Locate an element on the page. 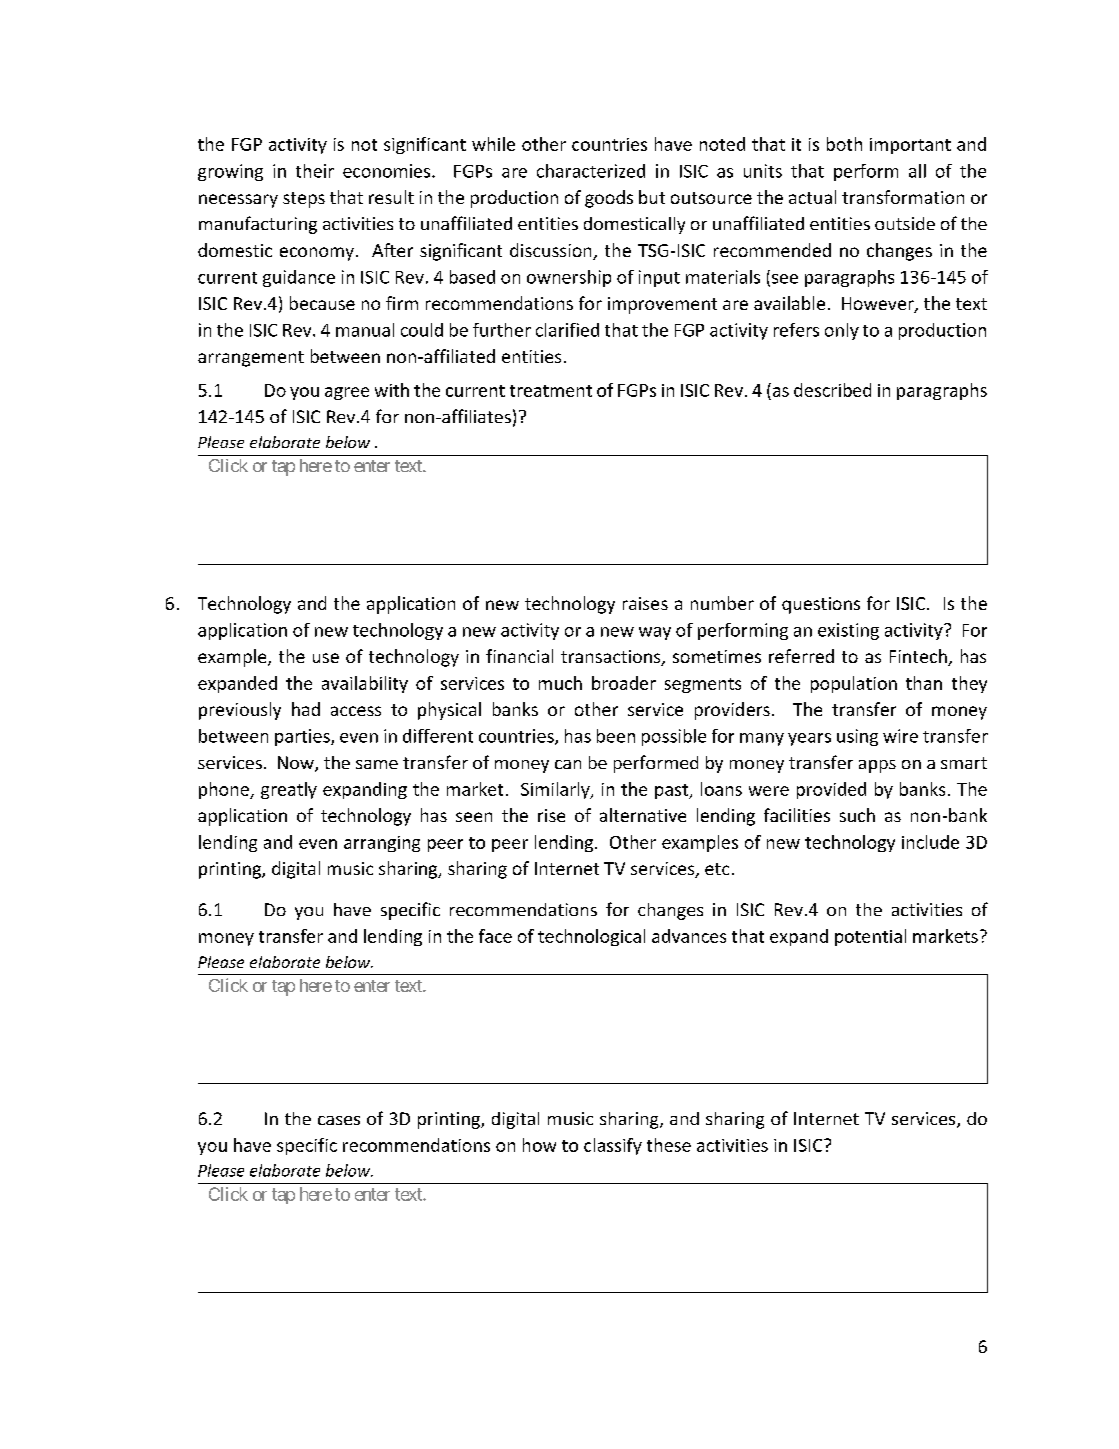 The width and height of the document is (1119, 1449). such is located at coordinates (857, 815).
